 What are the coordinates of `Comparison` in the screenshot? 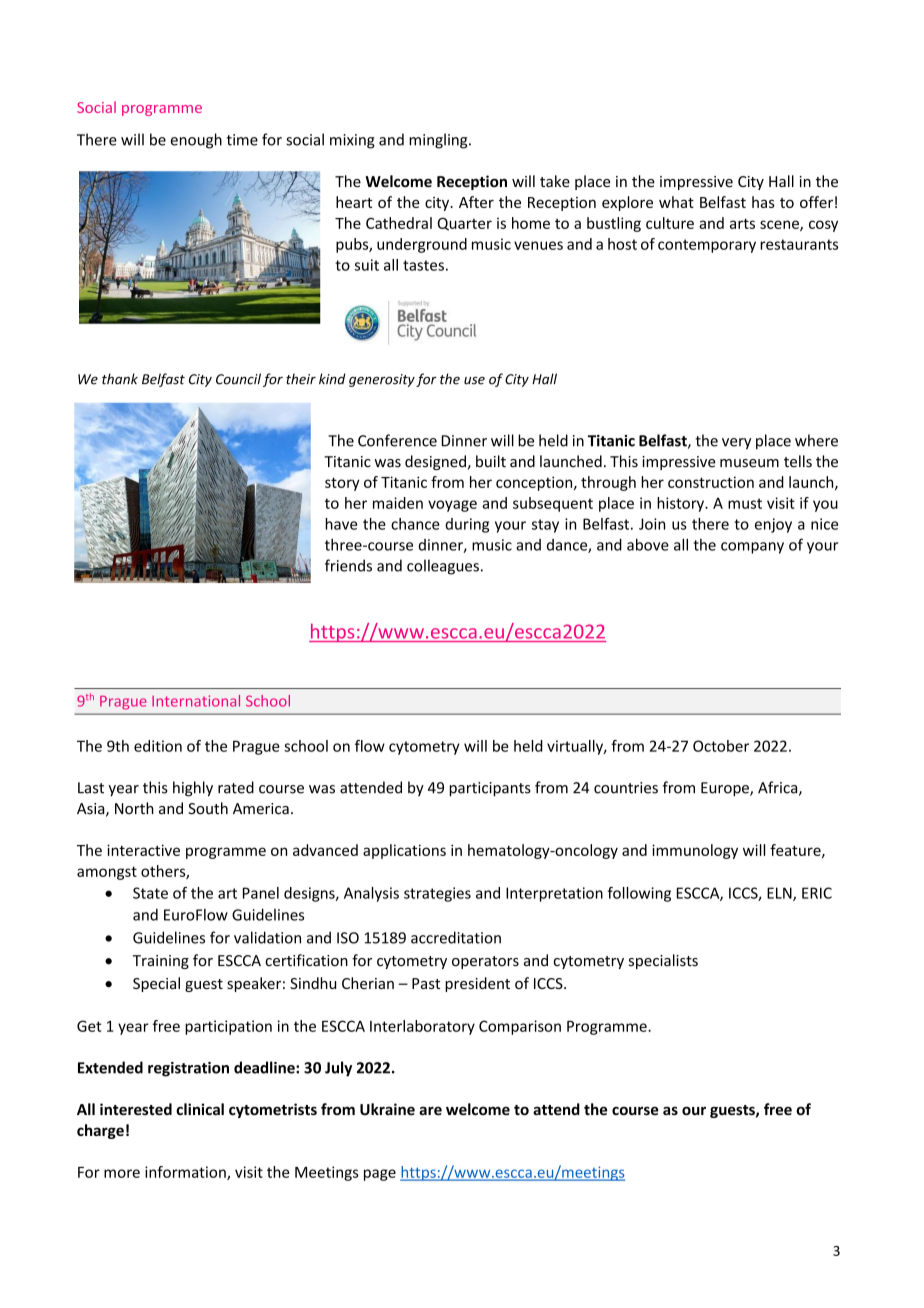 It's located at (520, 1027).
